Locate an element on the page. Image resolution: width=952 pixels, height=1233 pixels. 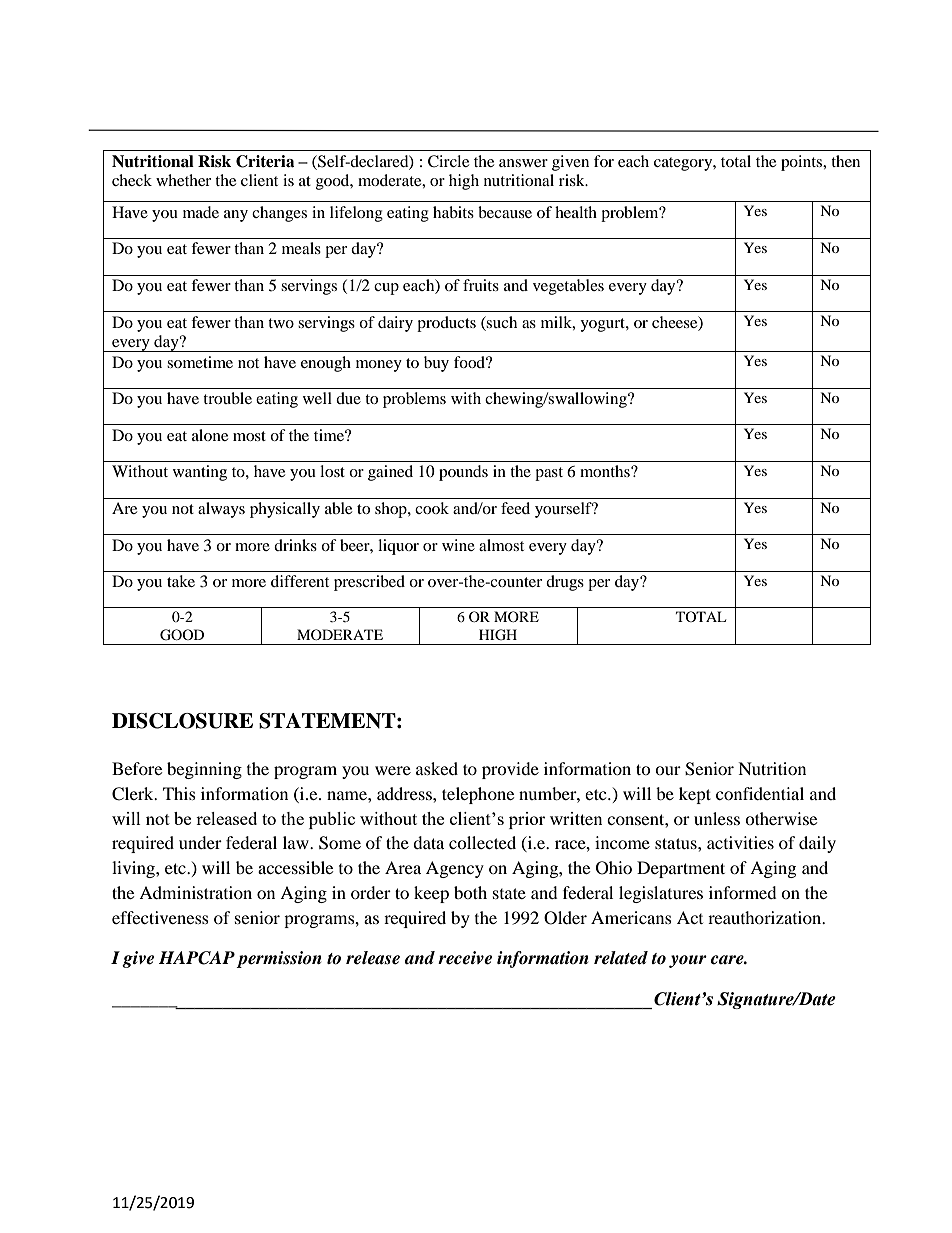
informed is located at coordinates (743, 892).
